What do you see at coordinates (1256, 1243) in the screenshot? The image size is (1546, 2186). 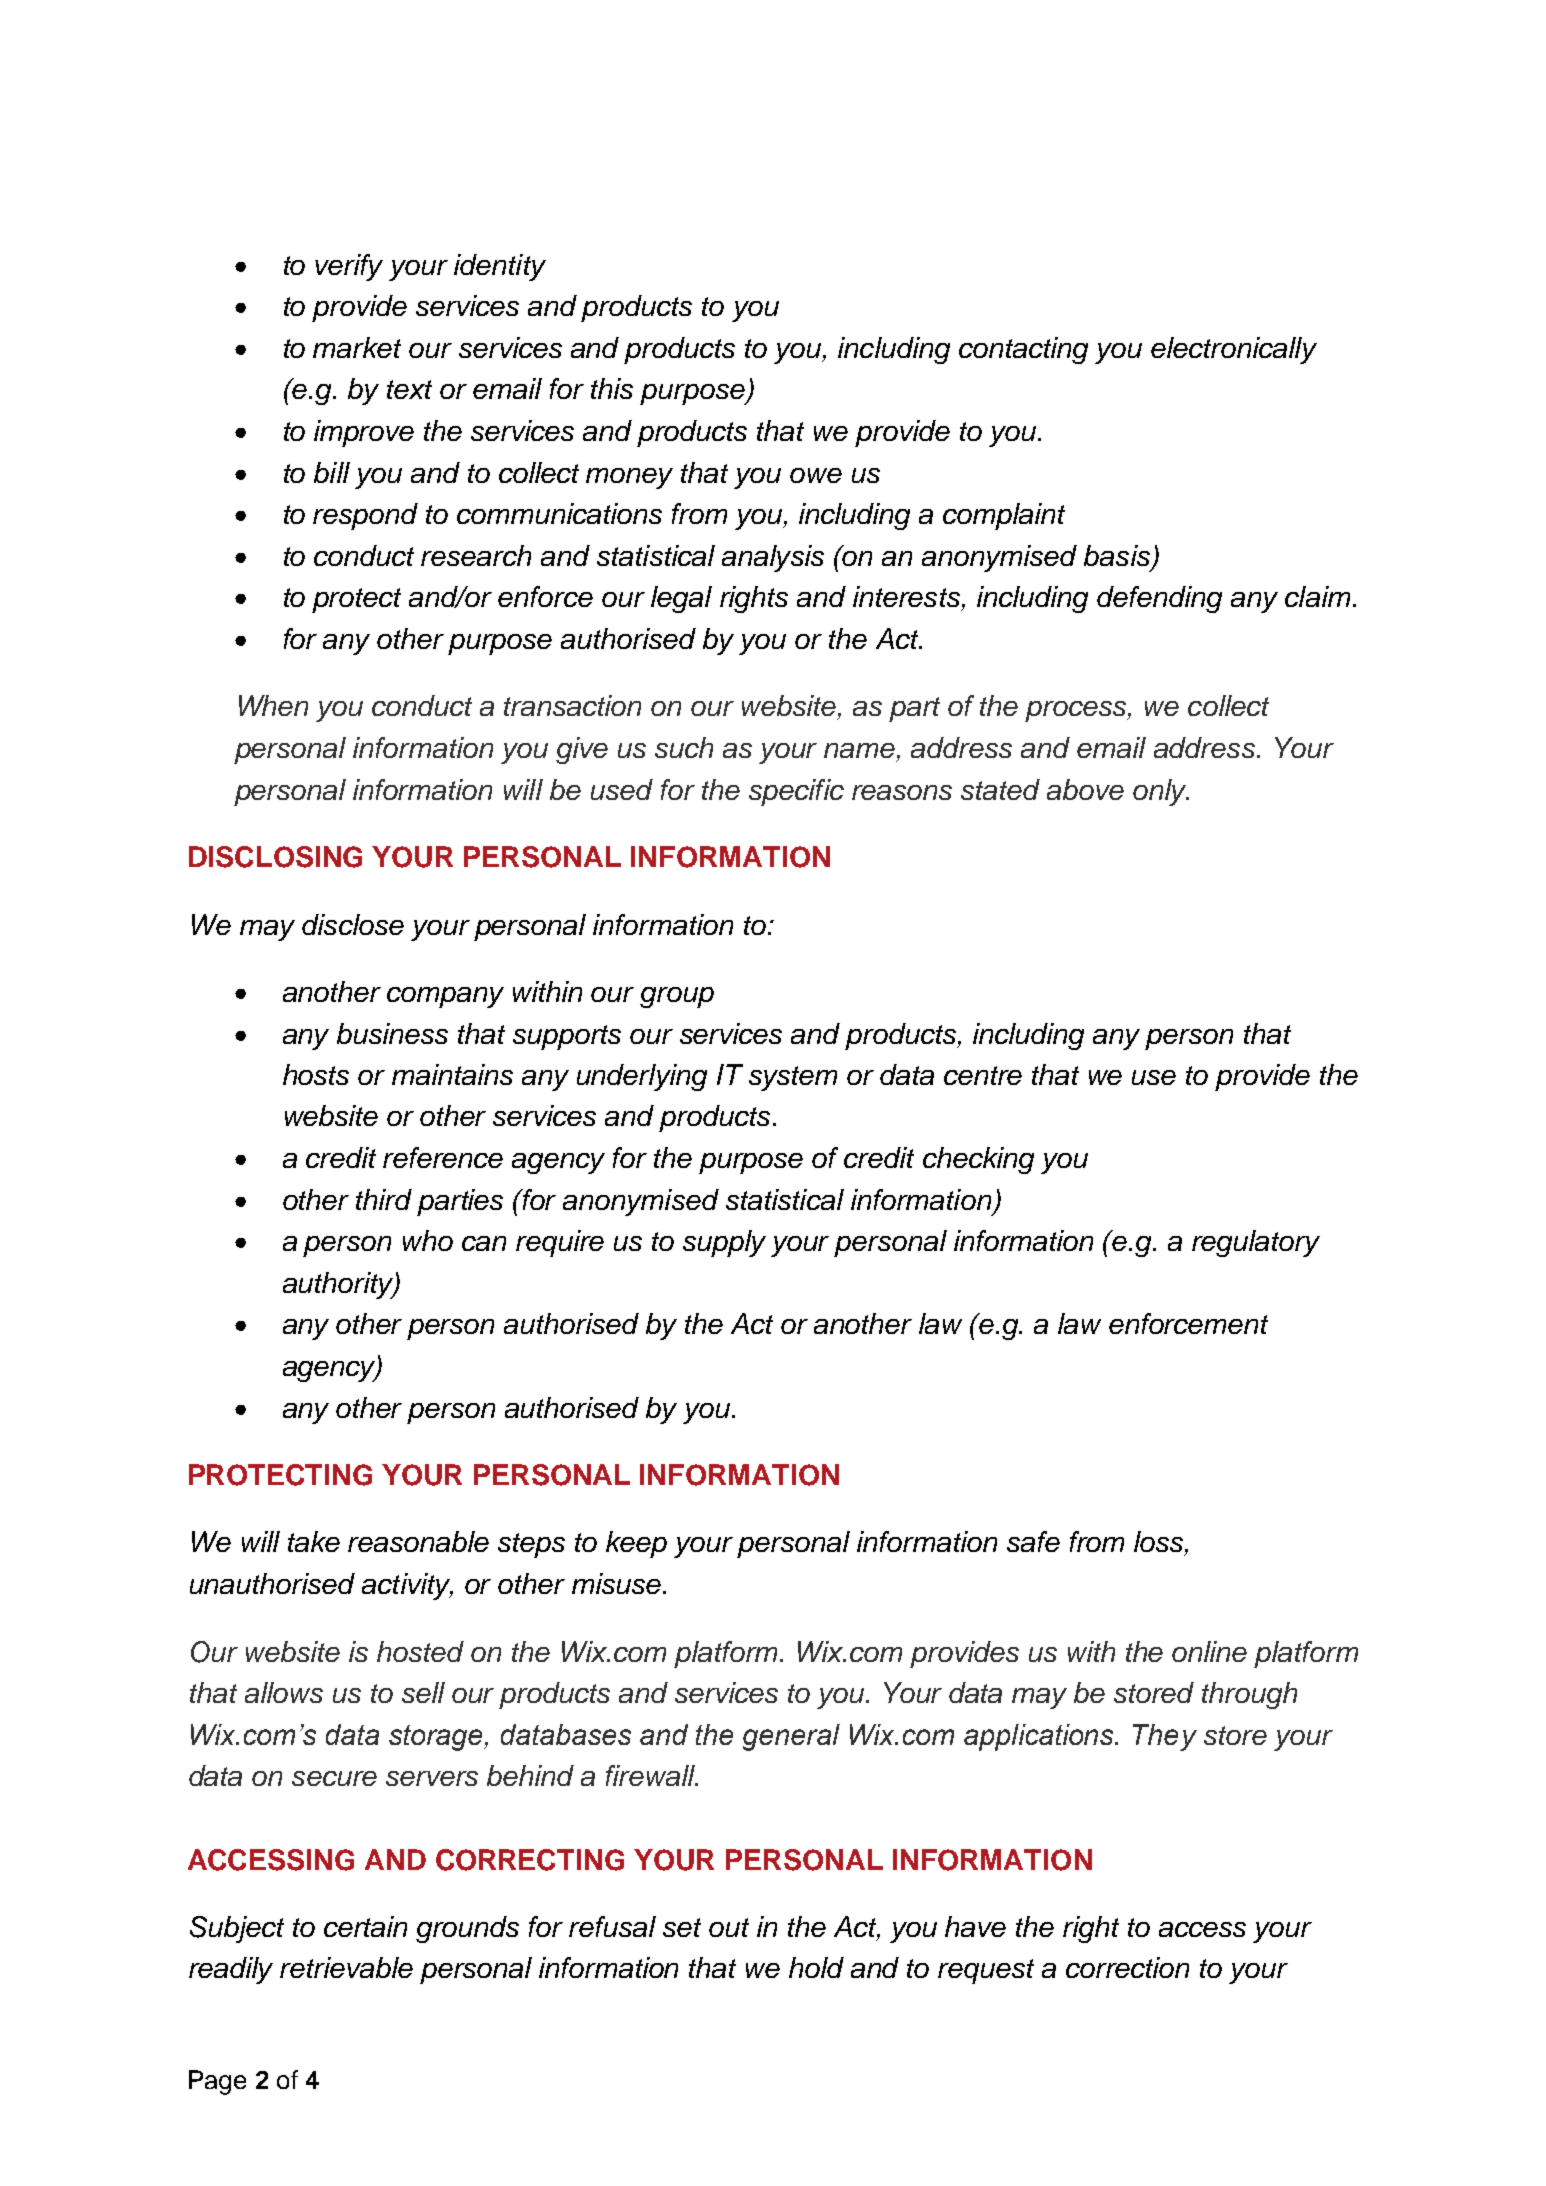 I see `regulatory` at bounding box center [1256, 1243].
